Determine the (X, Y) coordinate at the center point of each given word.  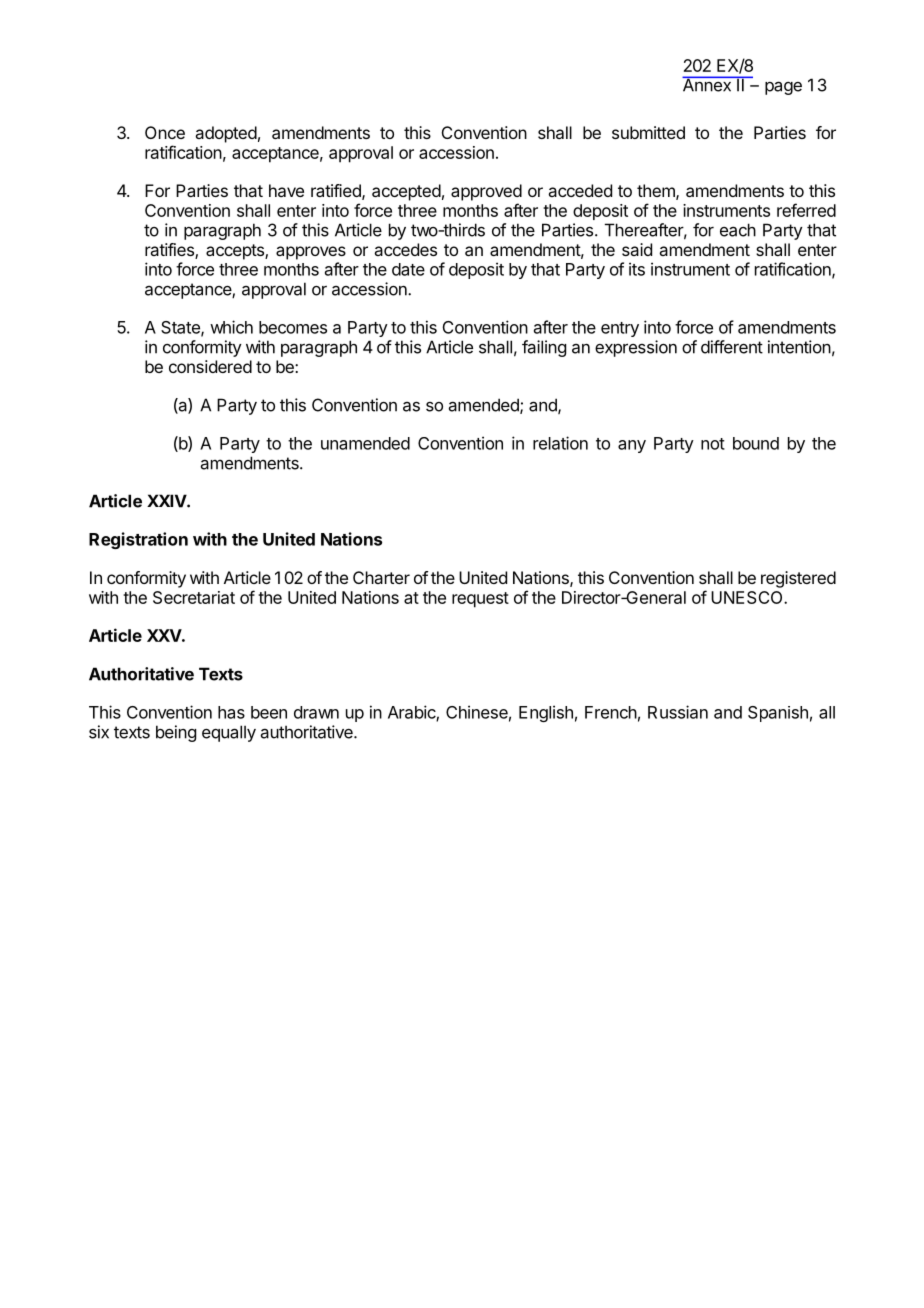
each (738, 230)
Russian (678, 712)
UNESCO (748, 597)
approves (311, 253)
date (408, 269)
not (713, 444)
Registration (138, 540)
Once (165, 132)
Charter (381, 577)
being (176, 733)
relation (560, 443)
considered (210, 366)
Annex (707, 84)
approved (486, 192)
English (546, 713)
